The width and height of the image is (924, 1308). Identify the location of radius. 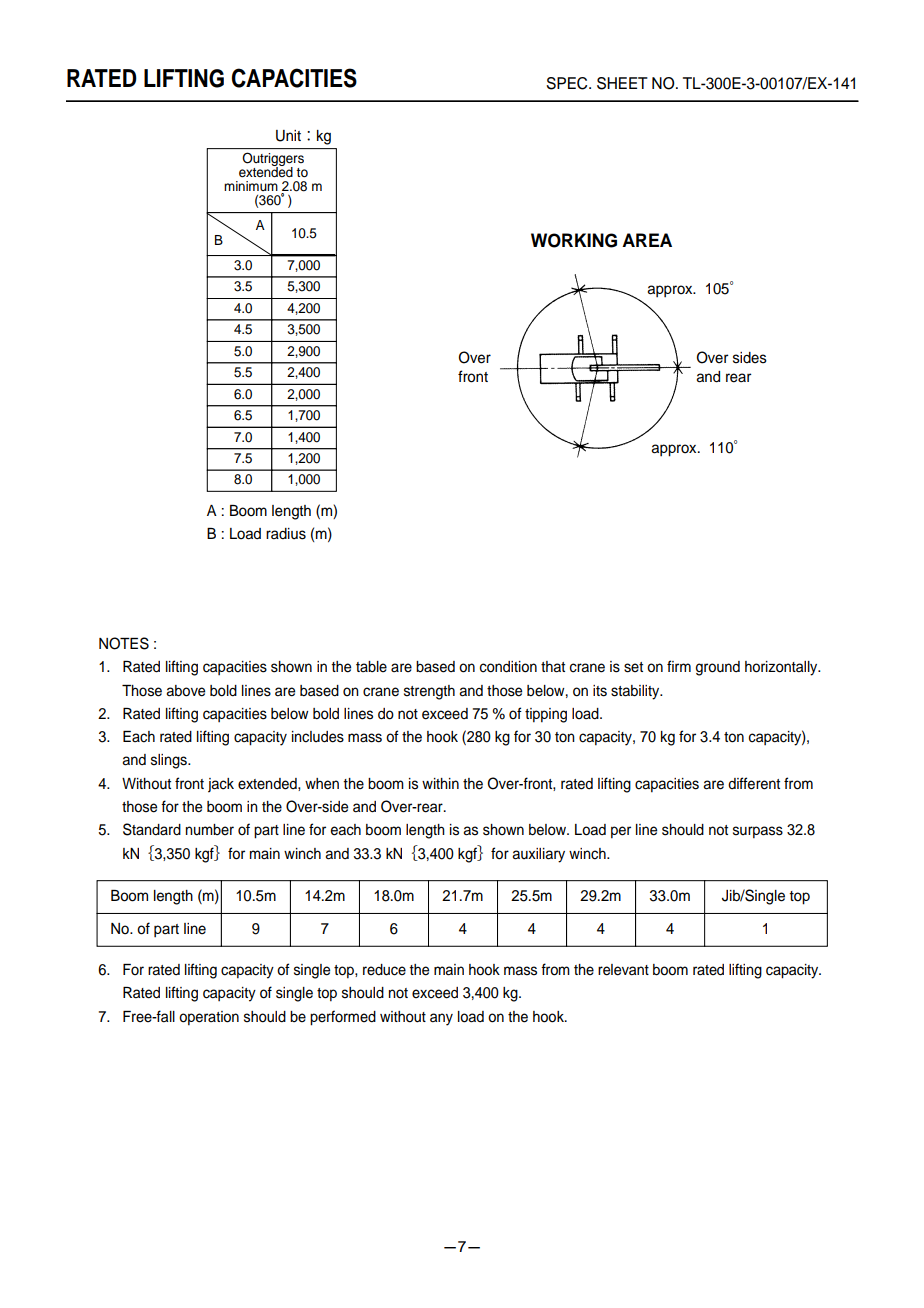
(286, 534).
